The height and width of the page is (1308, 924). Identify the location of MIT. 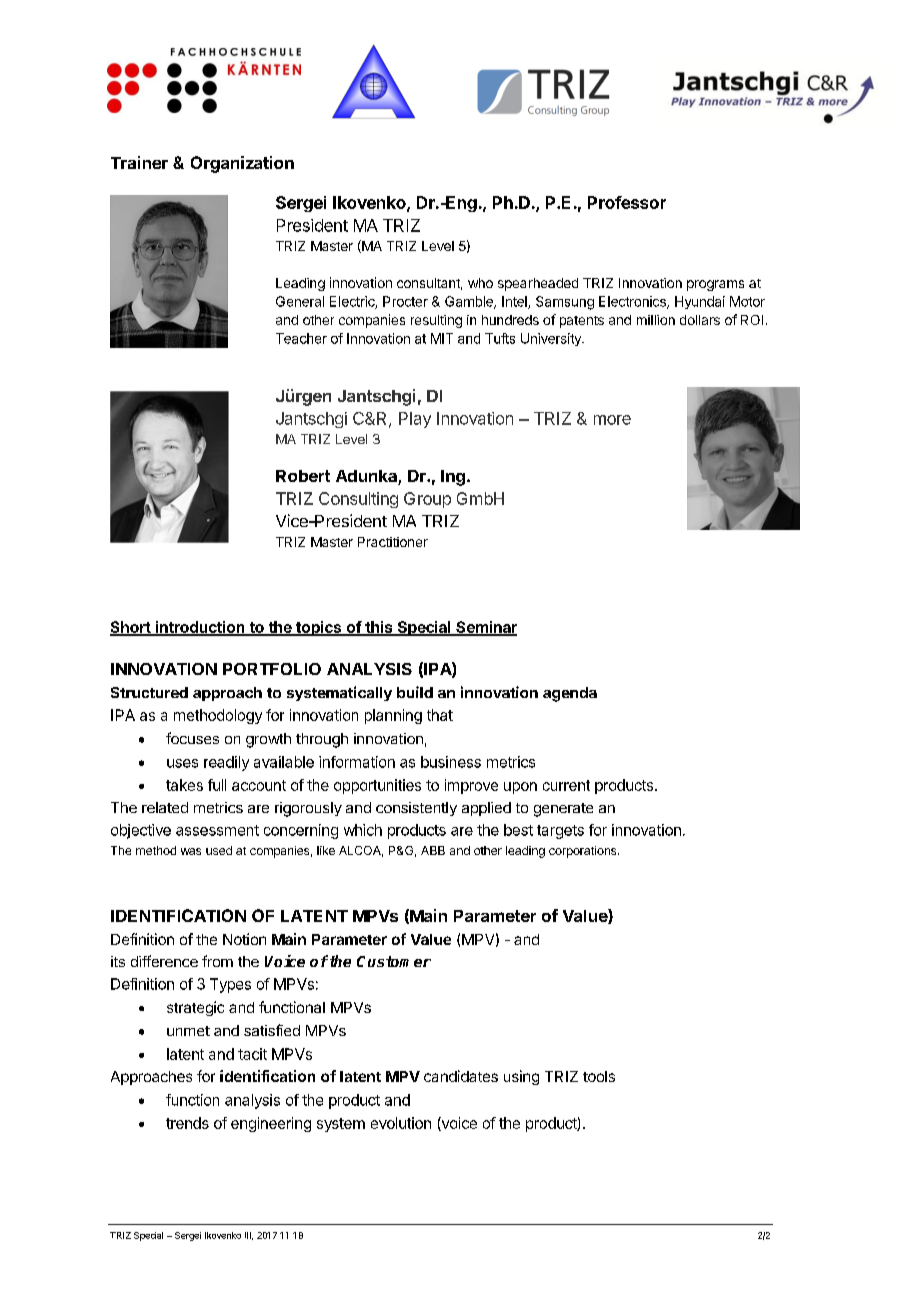
(442, 338).
